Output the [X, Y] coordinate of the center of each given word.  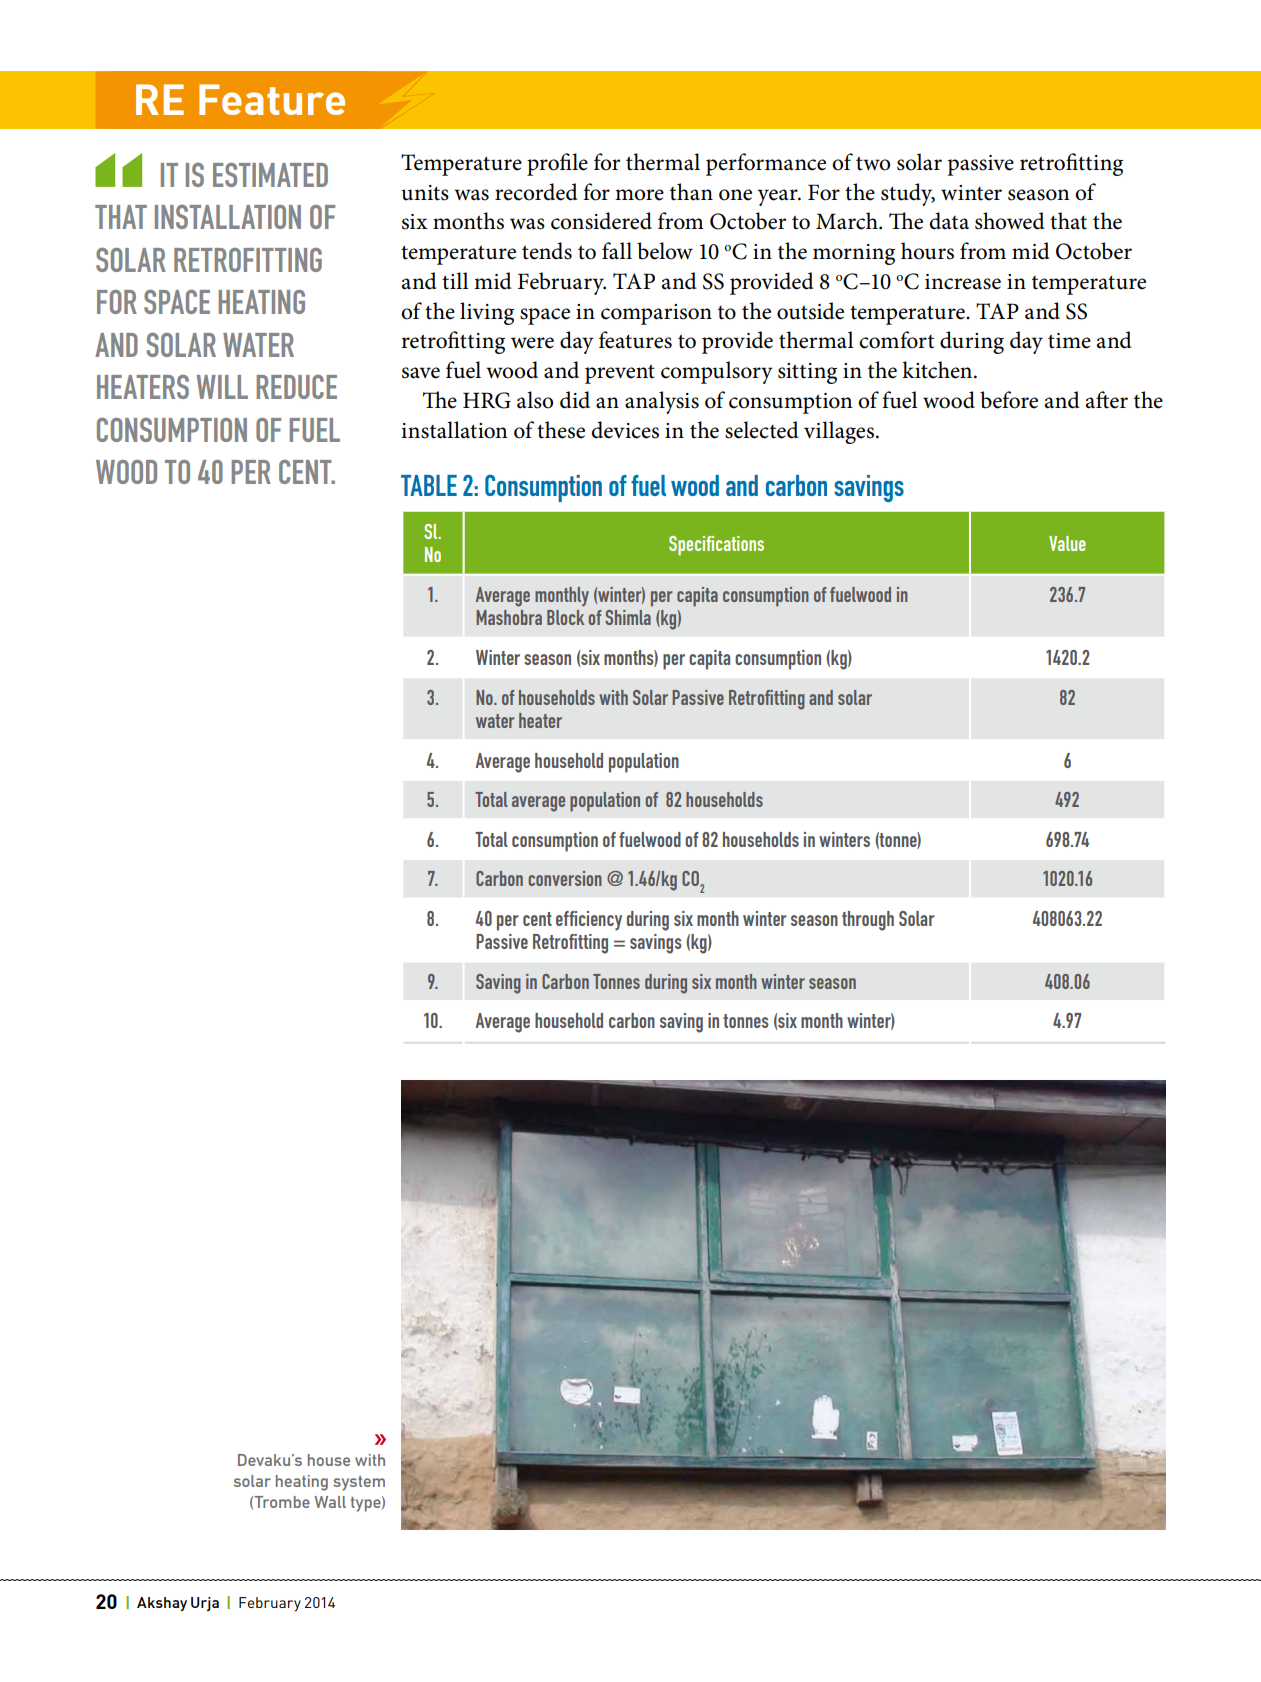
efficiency [589, 921]
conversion [565, 878]
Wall [330, 1502]
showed [1010, 221]
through [868, 921]
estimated [270, 175]
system [359, 1483]
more [639, 195]
